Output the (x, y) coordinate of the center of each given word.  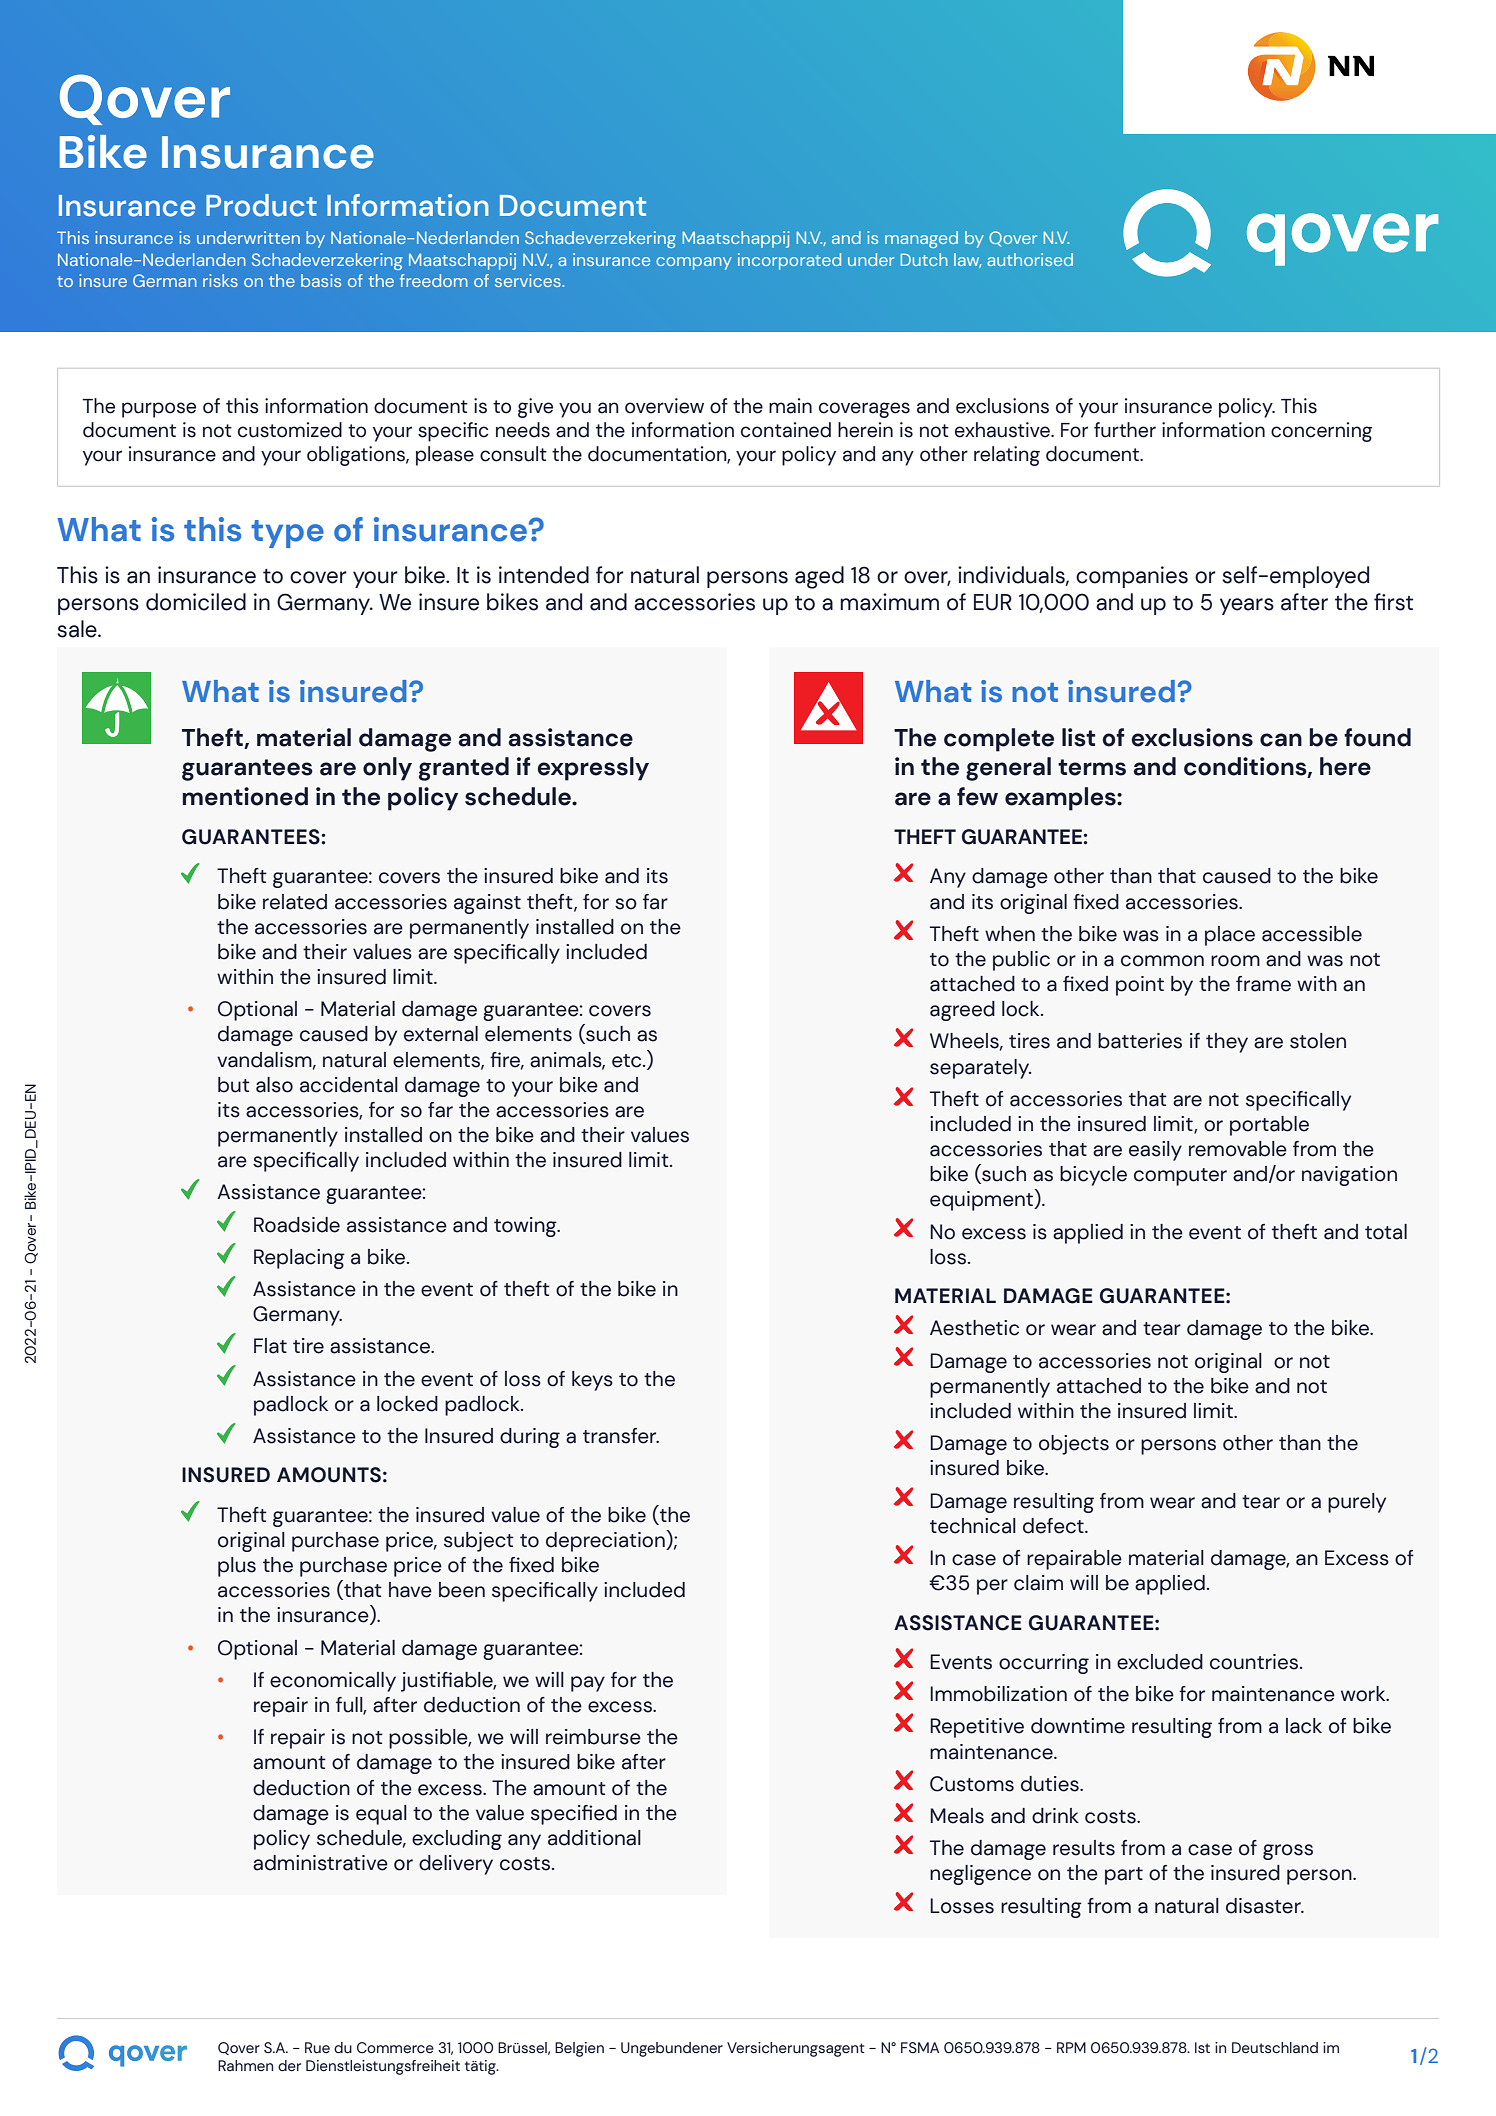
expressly (593, 769)
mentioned (245, 796)
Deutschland (1275, 2048)
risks (220, 280)
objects (1074, 1445)
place (1230, 936)
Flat (270, 1346)
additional (594, 1838)
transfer (621, 1436)
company (694, 263)
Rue (317, 2048)
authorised (1030, 259)
